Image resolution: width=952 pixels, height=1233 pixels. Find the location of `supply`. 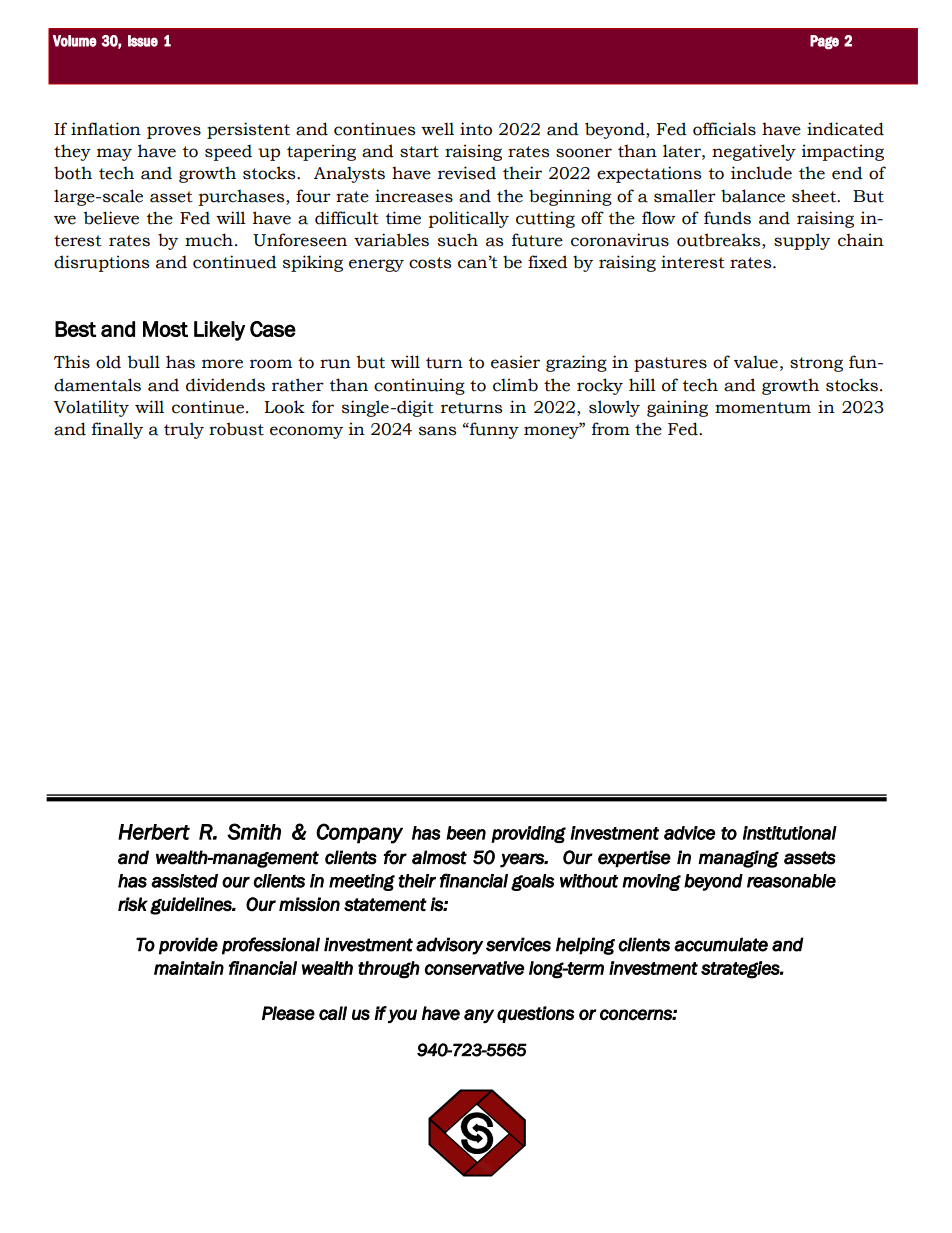

supply is located at coordinates (802, 241).
